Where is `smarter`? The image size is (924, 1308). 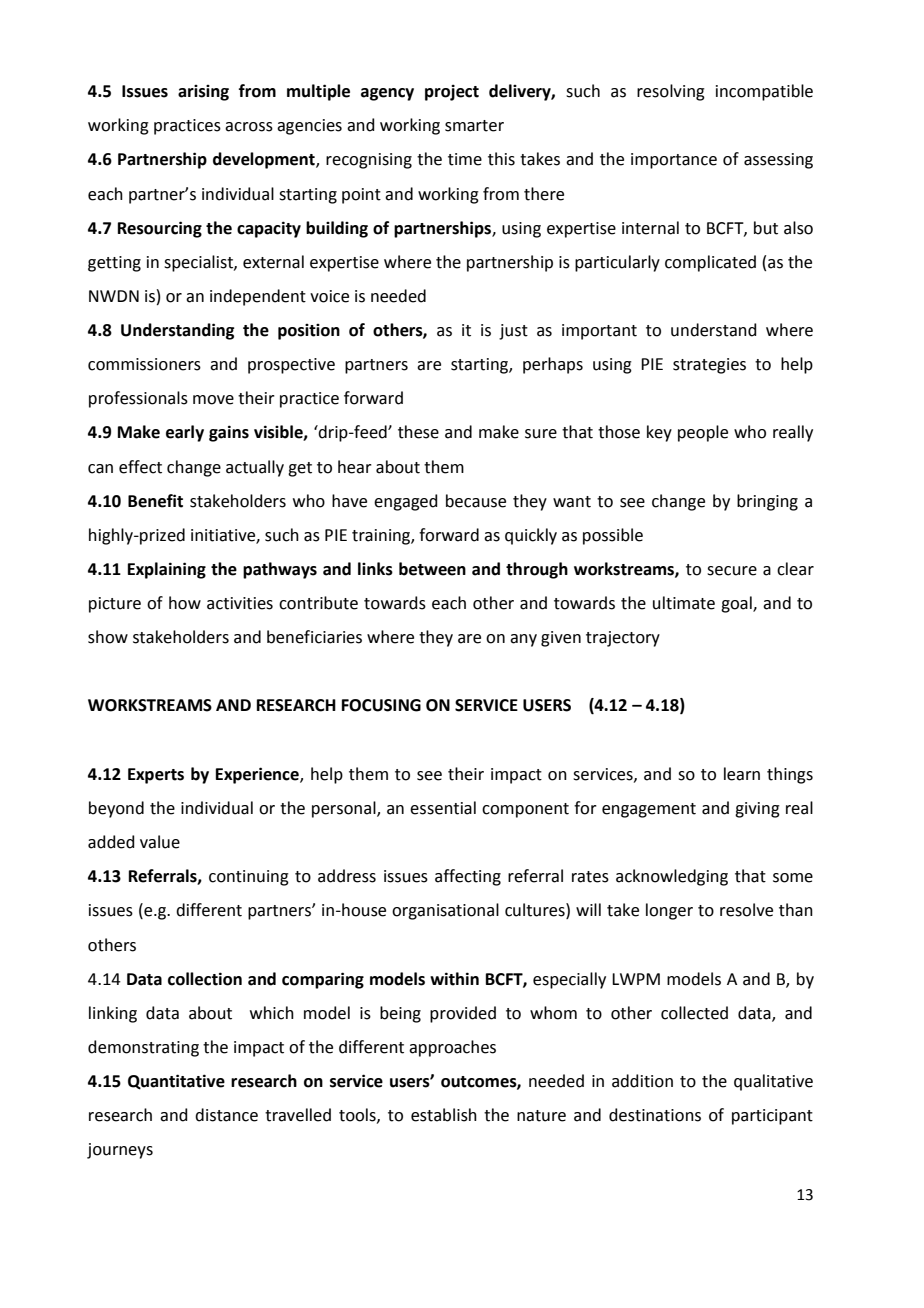
smarter is located at coordinates (474, 126).
